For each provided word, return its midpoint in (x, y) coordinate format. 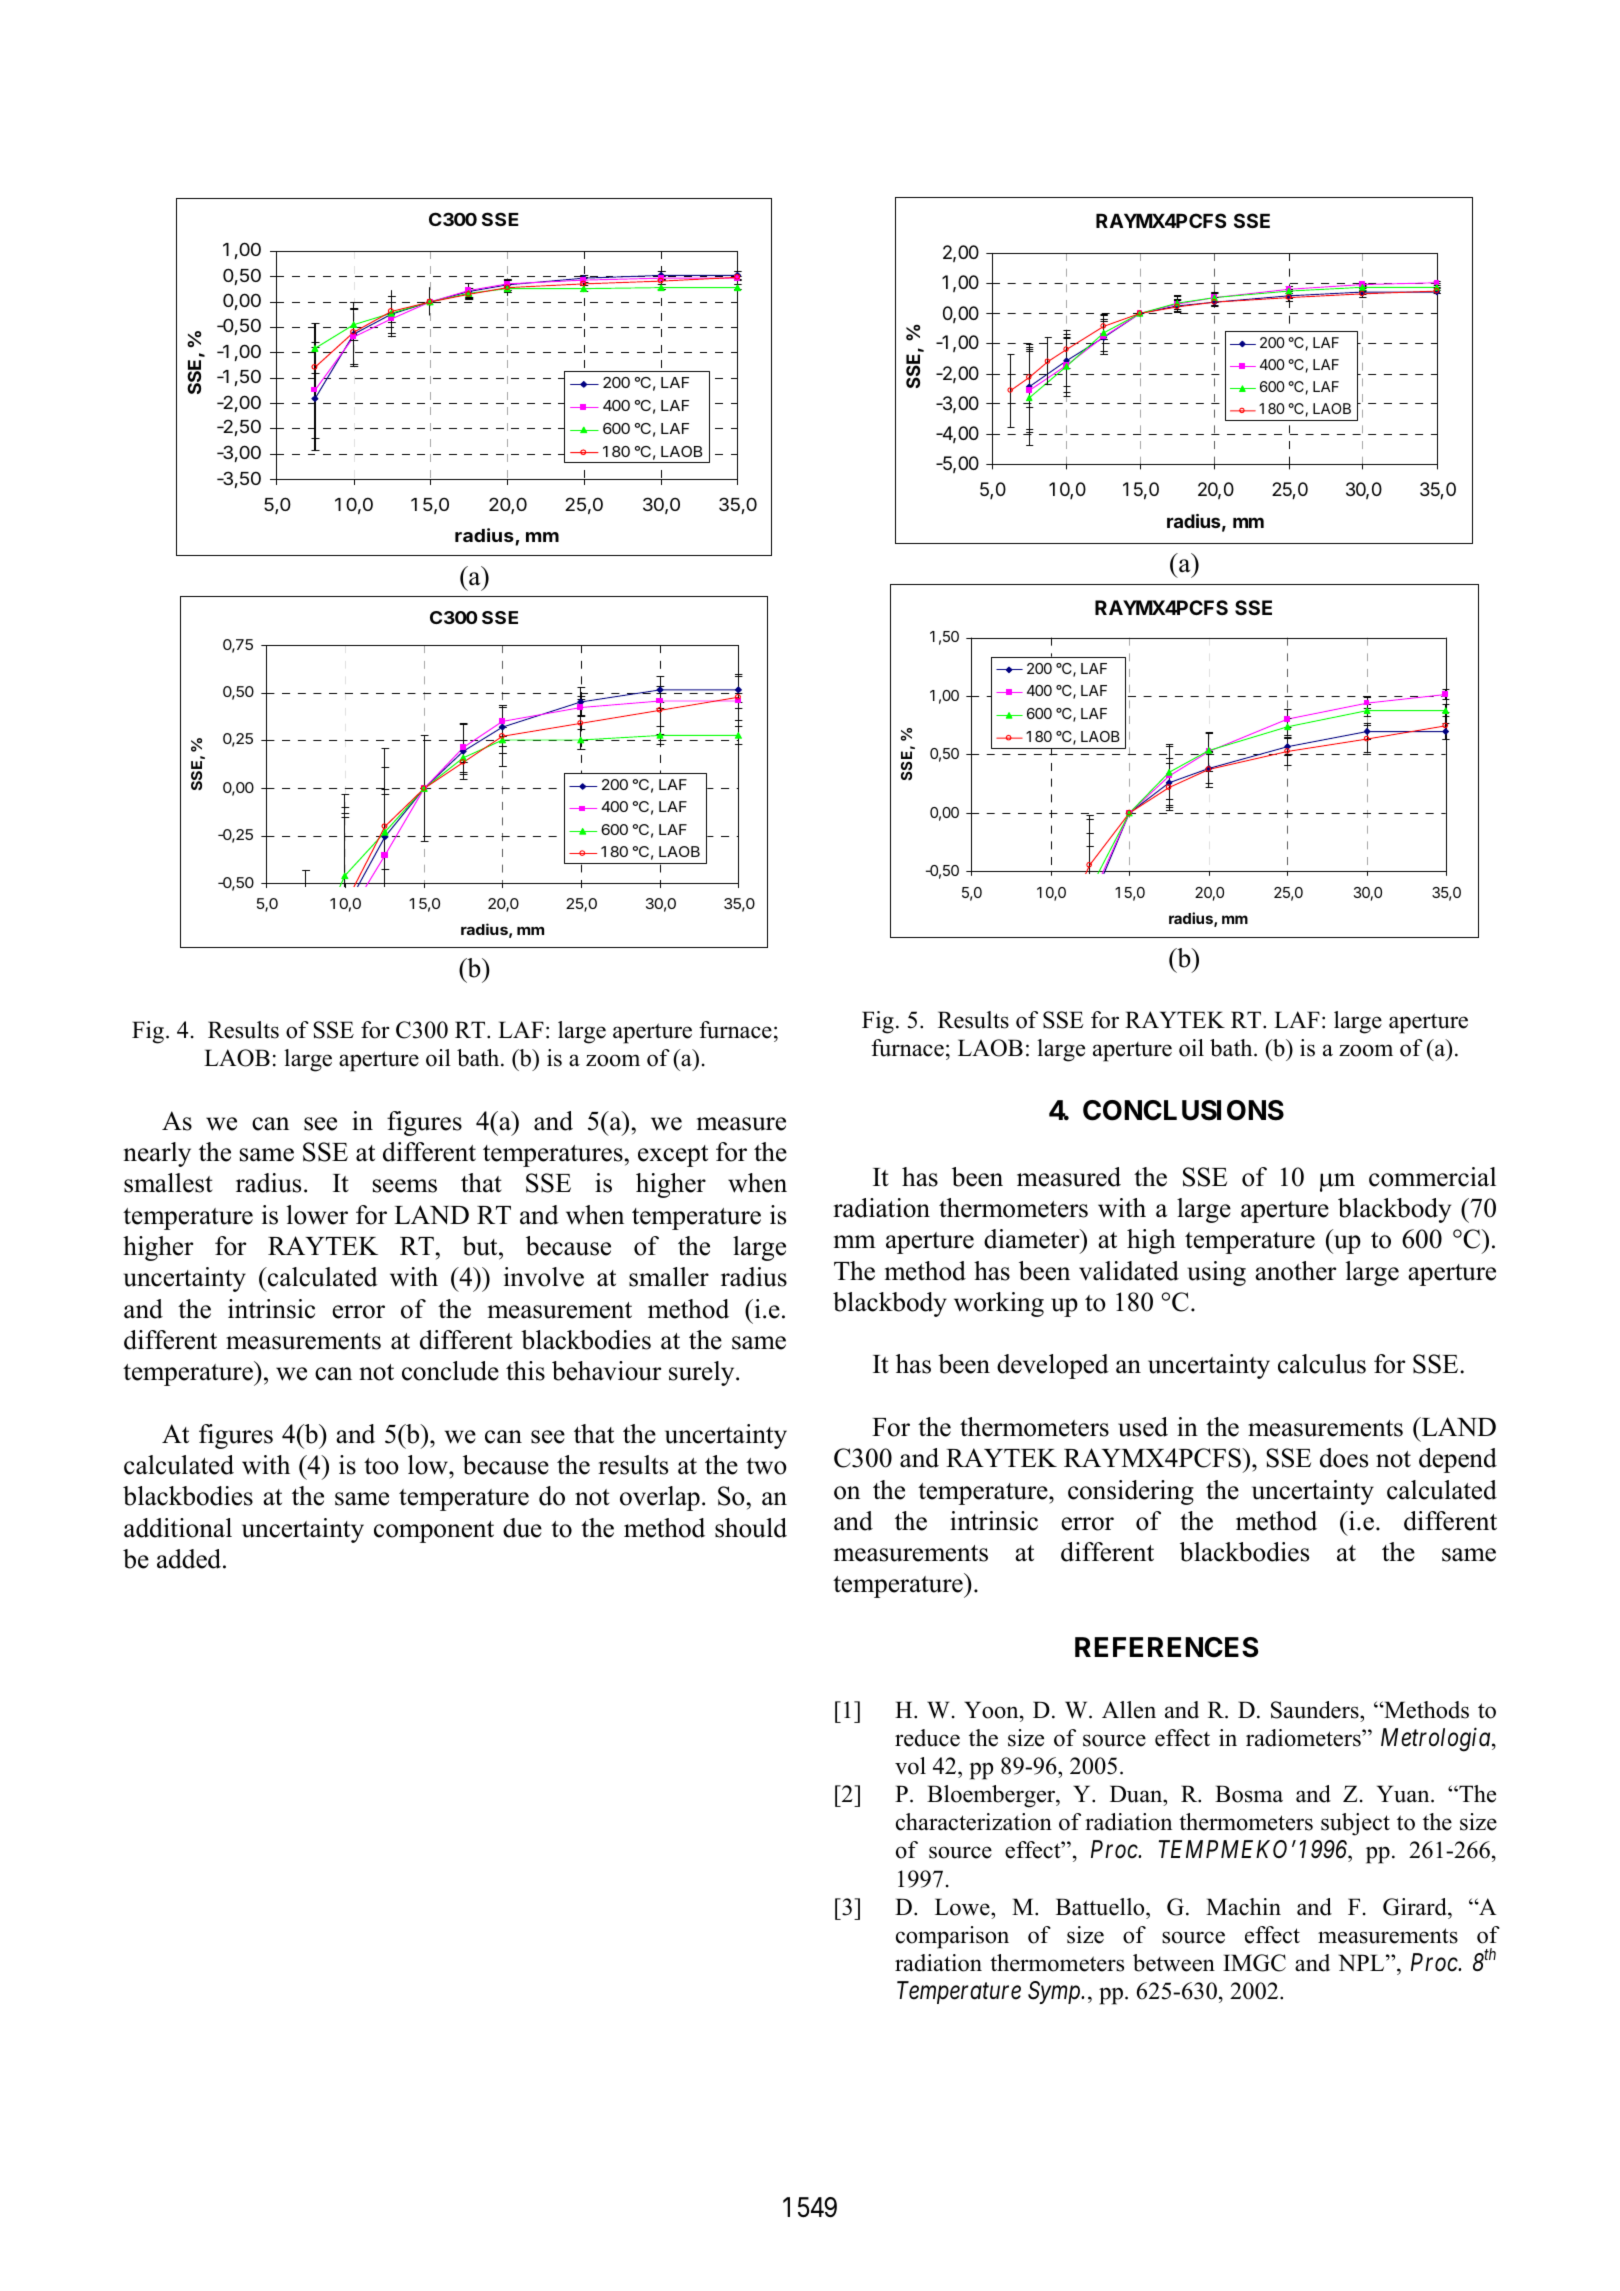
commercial (1432, 1177)
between (1174, 1963)
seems (405, 1186)
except (673, 1156)
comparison (952, 1937)
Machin (1243, 1907)
